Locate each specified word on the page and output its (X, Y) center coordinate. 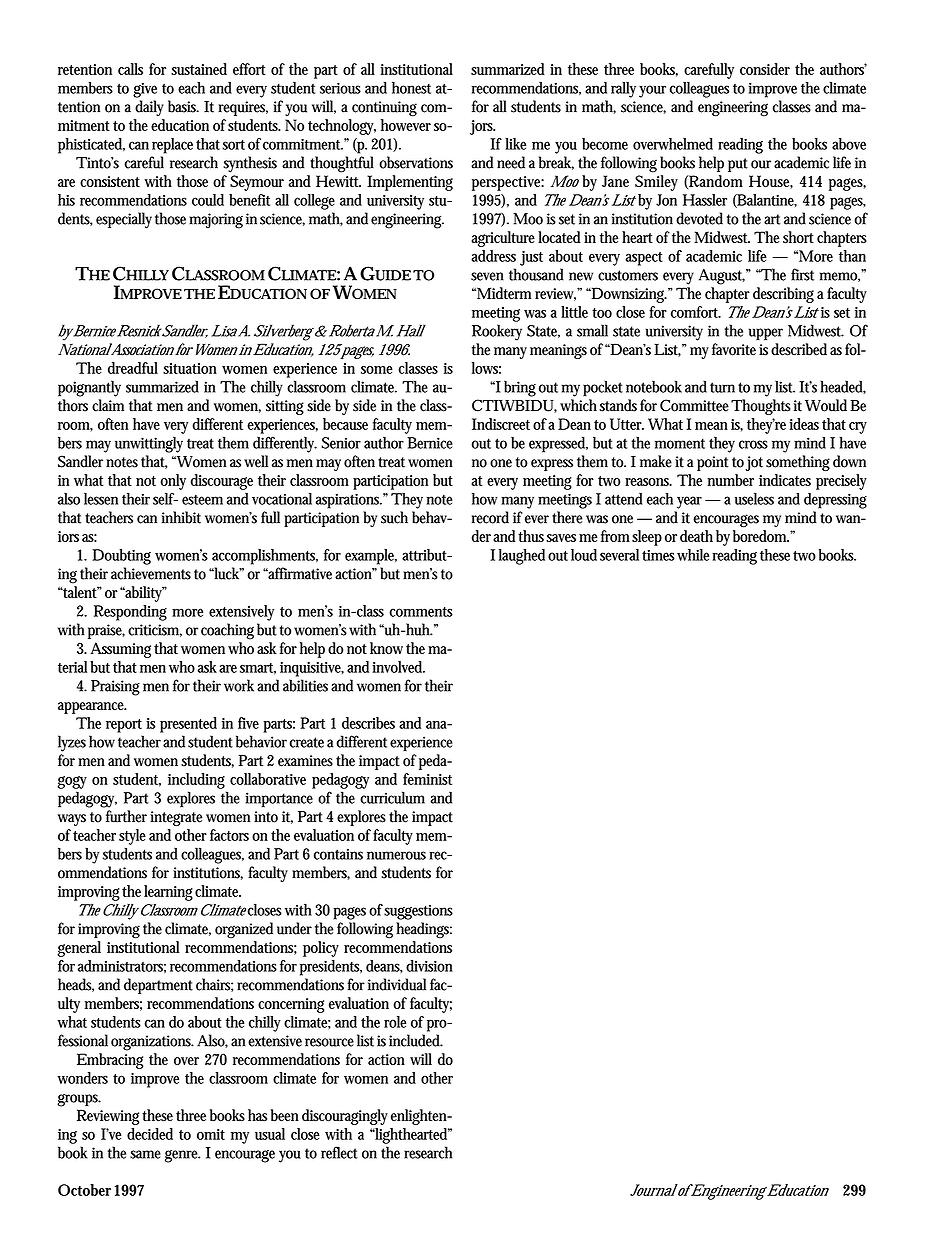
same (145, 1154)
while (693, 555)
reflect (339, 1152)
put (738, 165)
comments (421, 612)
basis (183, 106)
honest (411, 88)
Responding (130, 613)
